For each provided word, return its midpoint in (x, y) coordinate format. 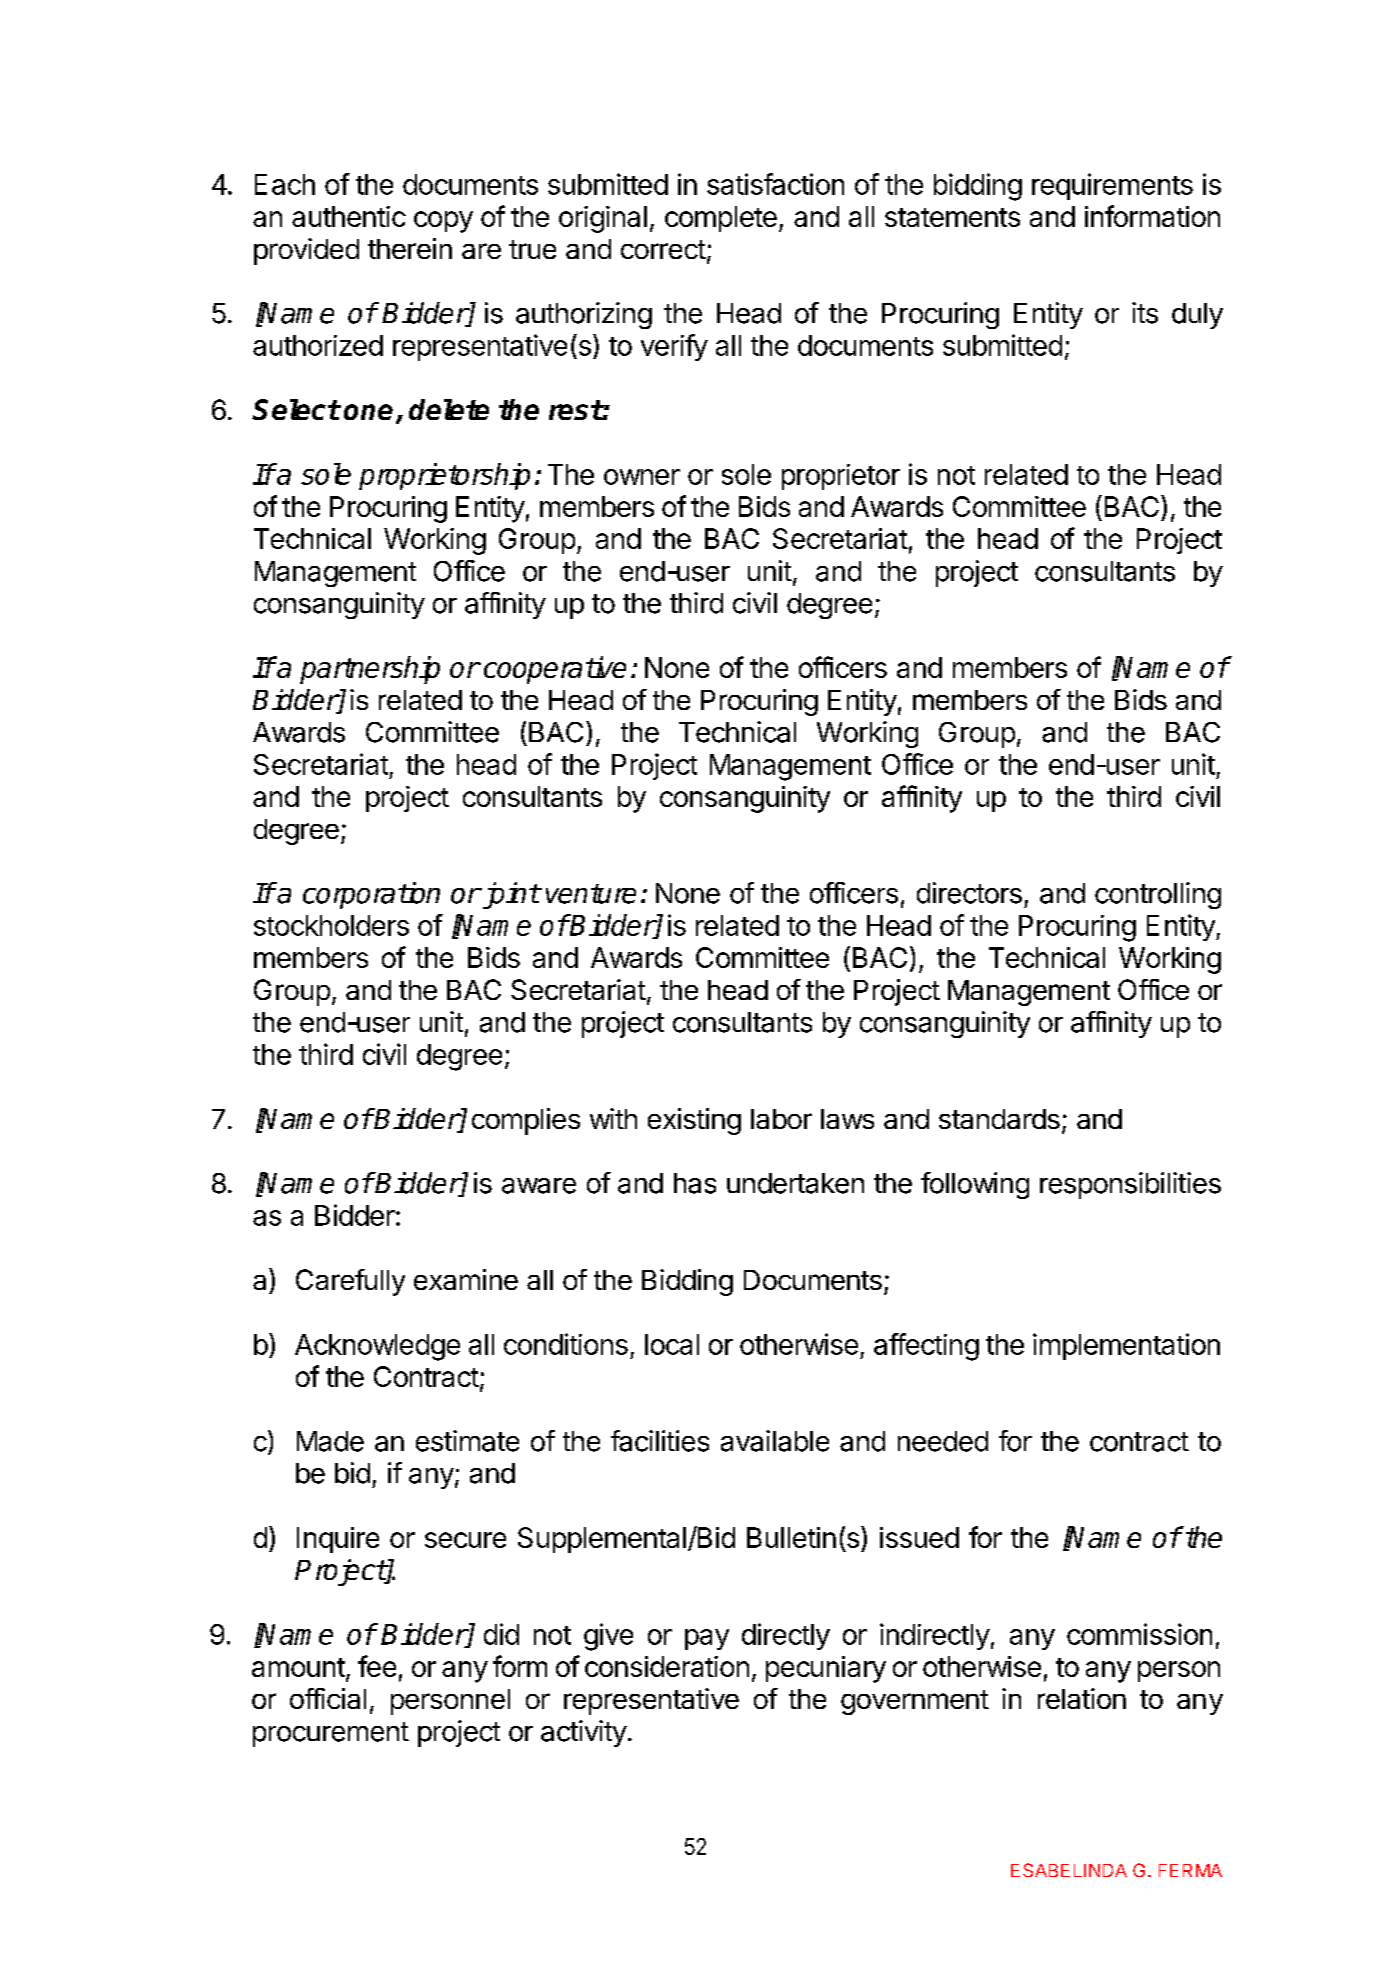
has (695, 1183)
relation (1082, 1698)
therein (410, 248)
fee (377, 1666)
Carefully (350, 1282)
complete (721, 219)
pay (707, 1639)
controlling (1158, 895)
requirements (1112, 186)
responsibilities (1130, 1185)
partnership (370, 670)
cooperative (555, 670)
